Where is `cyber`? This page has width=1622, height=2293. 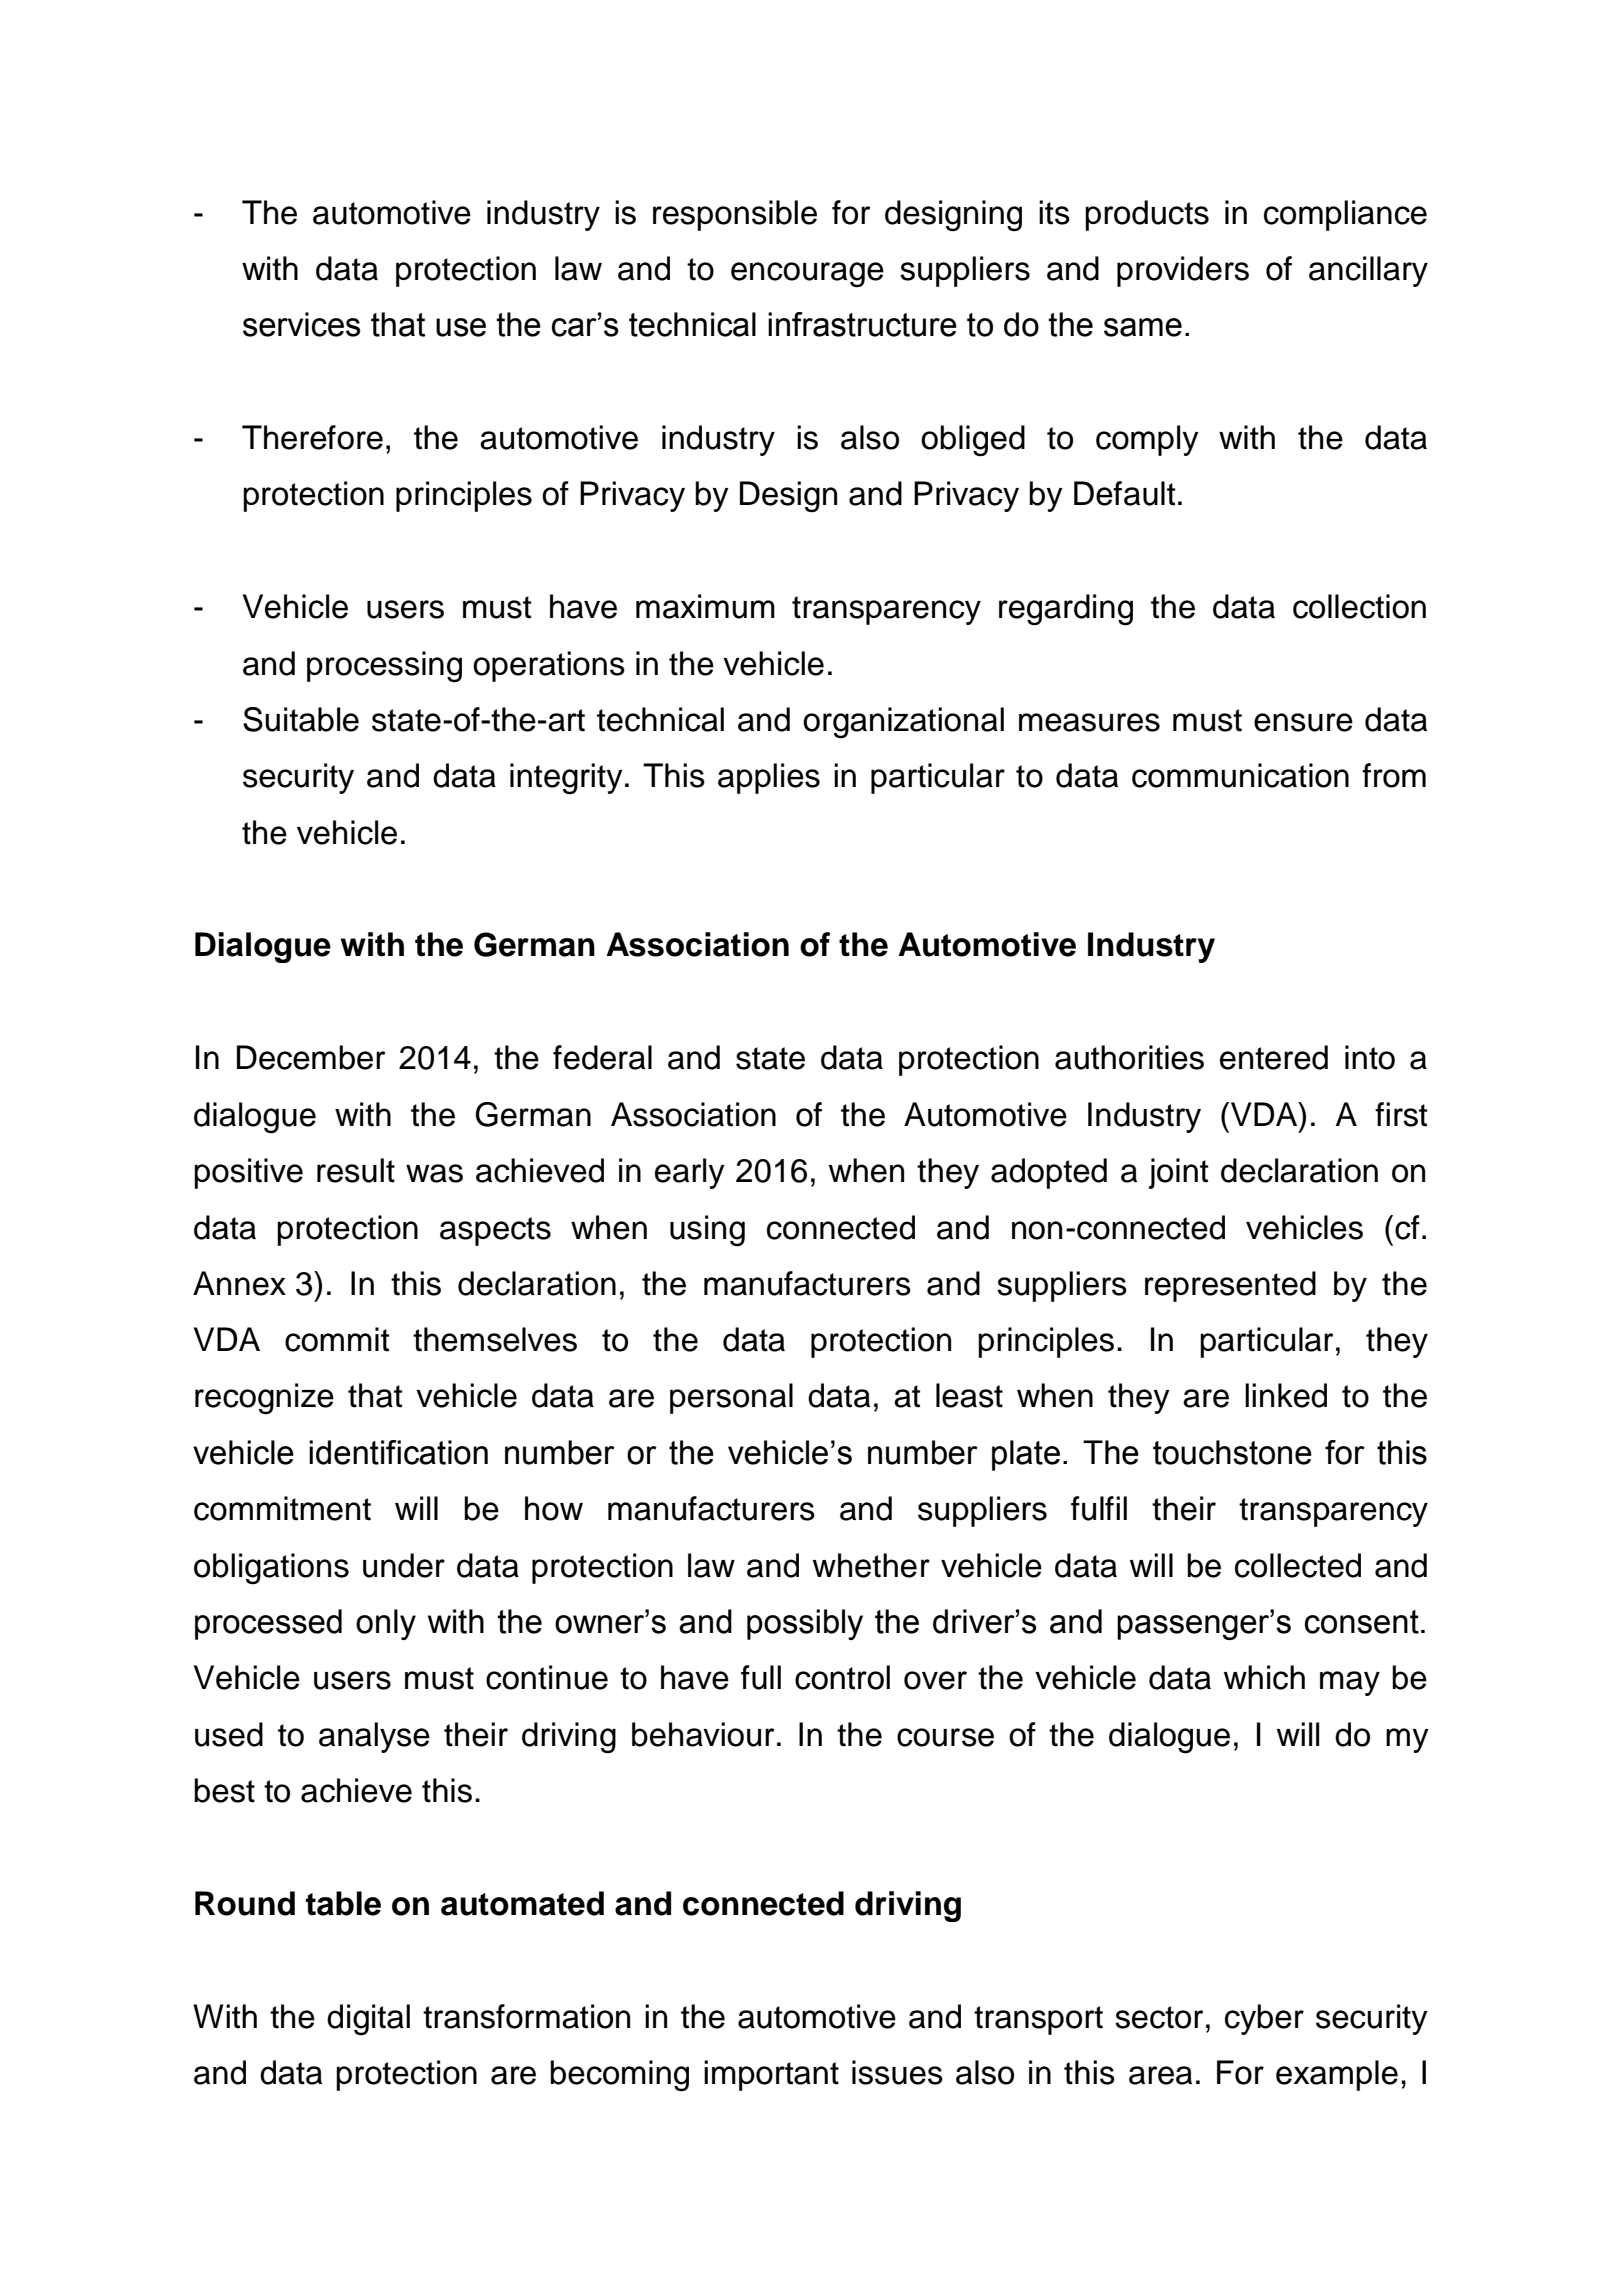 cyber is located at coordinates (1264, 2019).
